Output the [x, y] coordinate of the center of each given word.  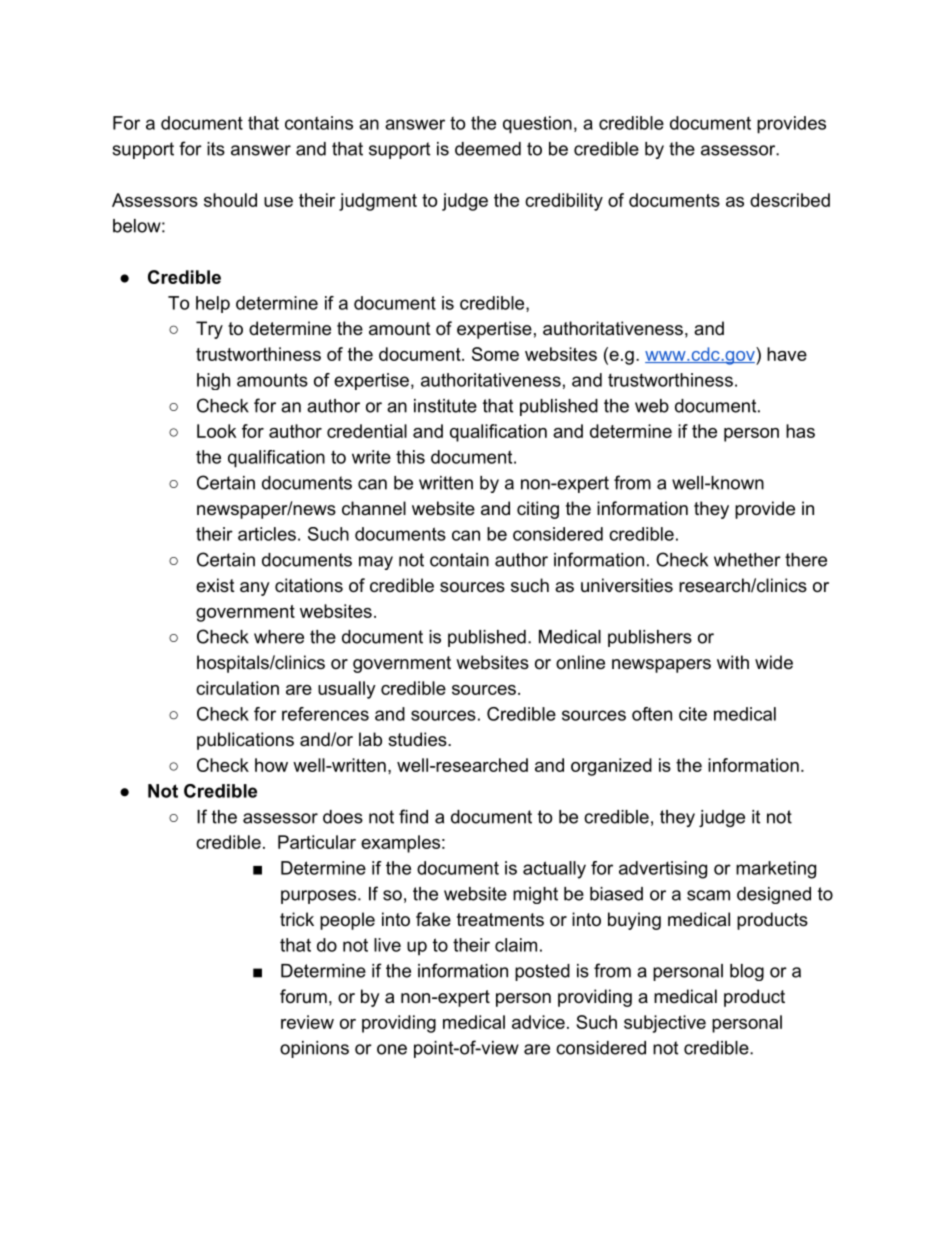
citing [538, 510]
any [255, 589]
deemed [488, 149]
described [790, 200]
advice [538, 1022]
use [278, 202]
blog [747, 972]
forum [303, 996]
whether [747, 560]
